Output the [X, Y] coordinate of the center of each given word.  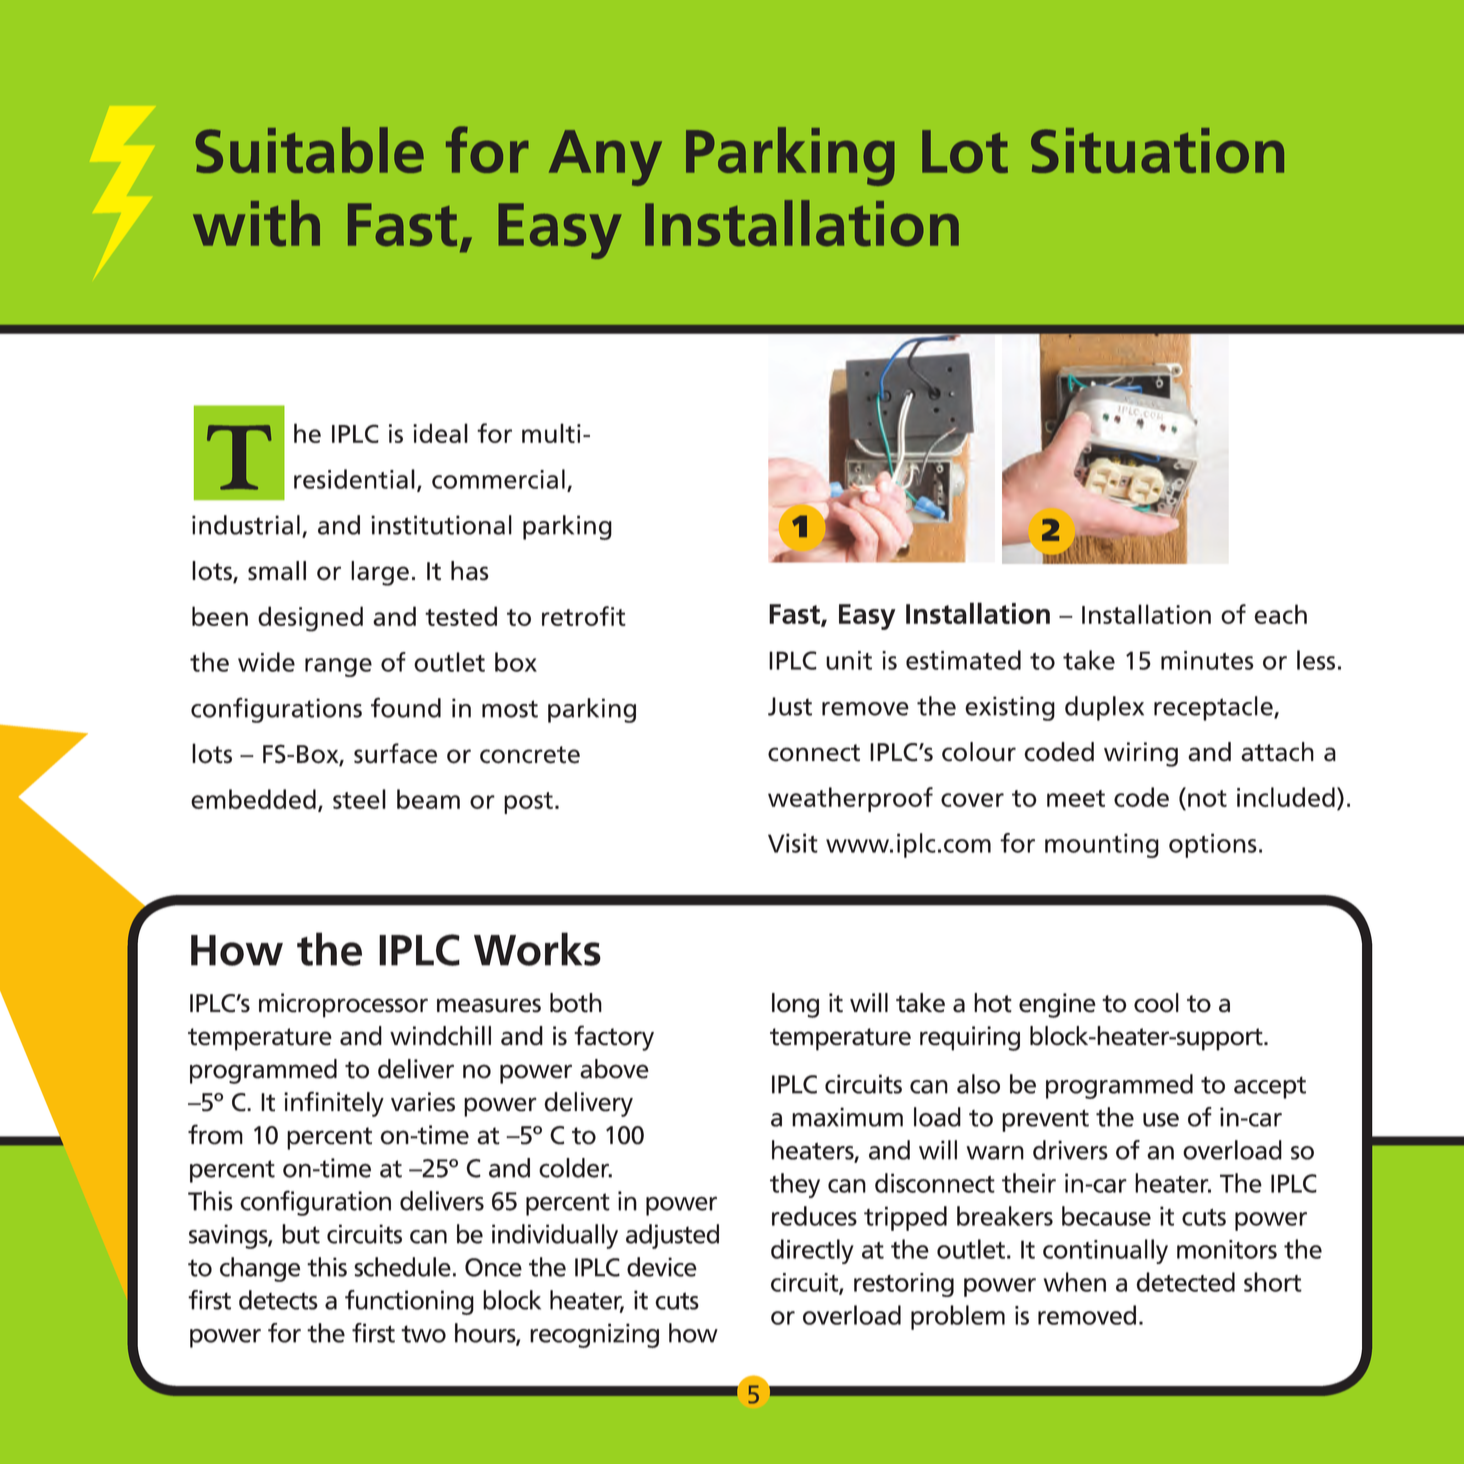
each [1281, 614]
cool [1156, 1003]
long [795, 1005]
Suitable [309, 150]
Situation [1157, 150]
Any [605, 158]
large [380, 573]
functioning [409, 1302]
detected [1185, 1282]
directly [812, 1251]
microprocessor [343, 1005]
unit [849, 660]
